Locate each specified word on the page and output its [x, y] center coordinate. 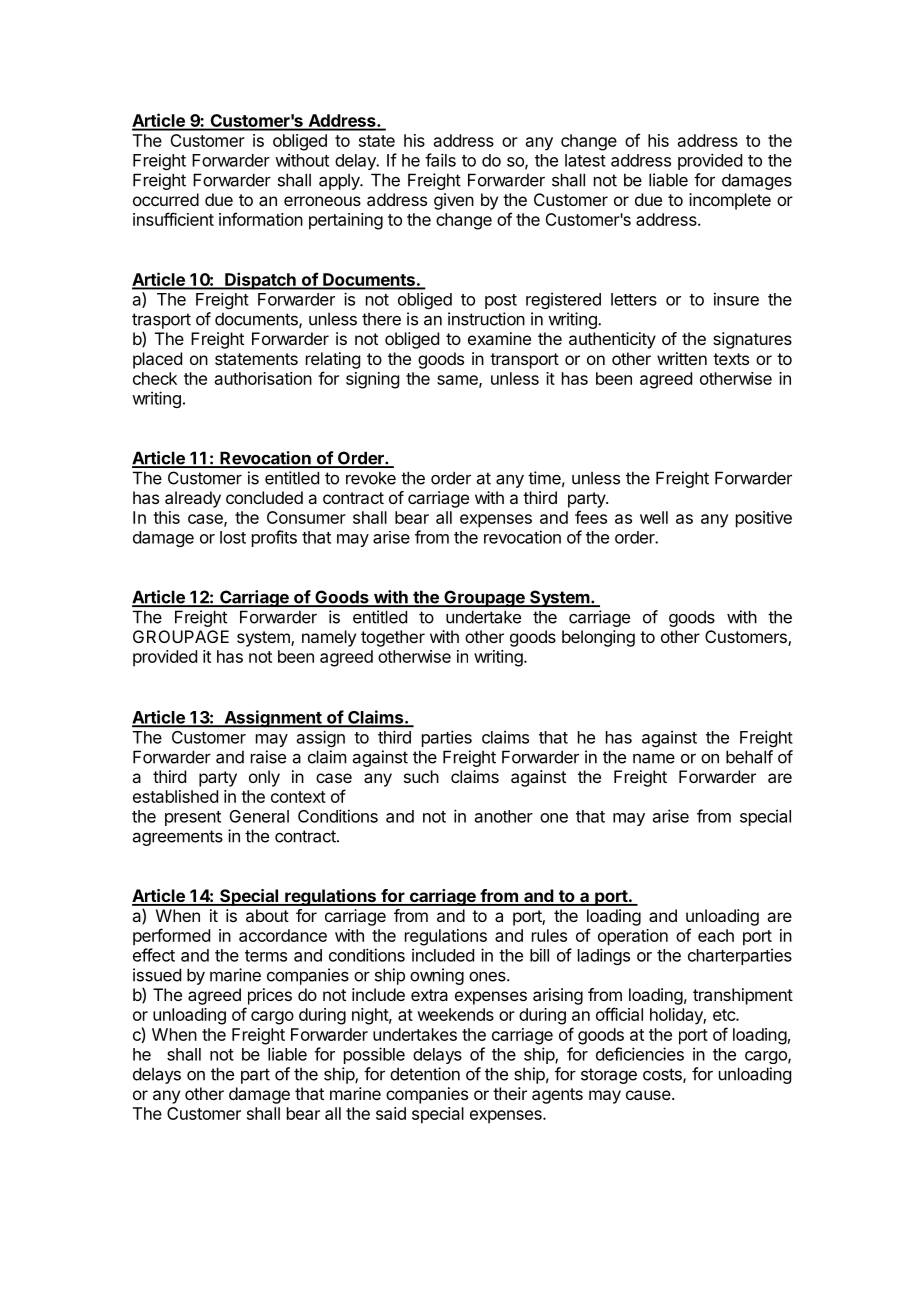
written [682, 358]
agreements [178, 838]
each [716, 935]
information [261, 219]
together [393, 638]
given [454, 201]
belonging [598, 638]
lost [233, 537]
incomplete [730, 201]
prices [270, 996]
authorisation [263, 378]
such [421, 776]
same [458, 381]
